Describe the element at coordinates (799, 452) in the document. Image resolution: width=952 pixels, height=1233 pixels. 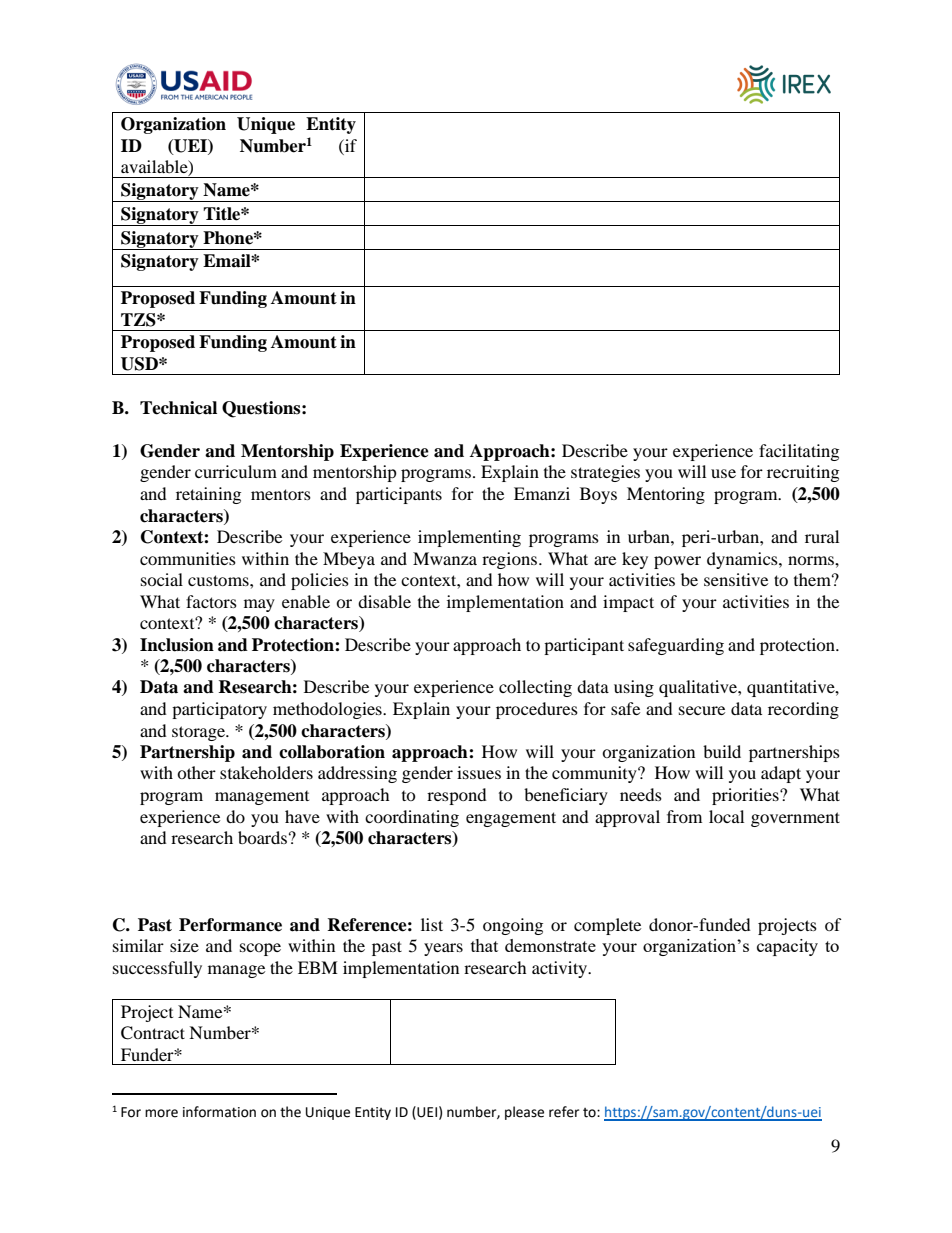
I see `facilitating` at that location.
